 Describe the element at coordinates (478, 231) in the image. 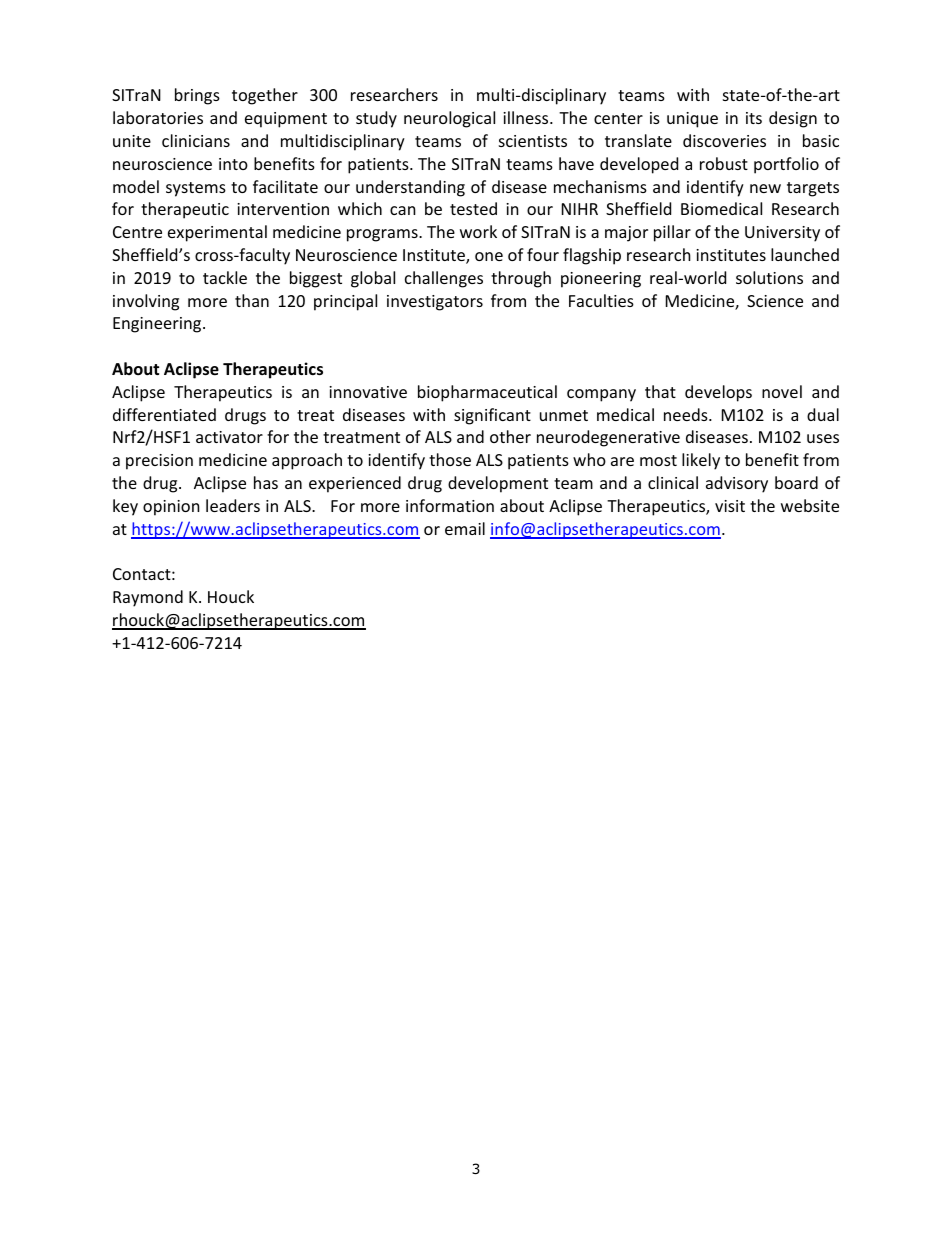

I see `work` at that location.
